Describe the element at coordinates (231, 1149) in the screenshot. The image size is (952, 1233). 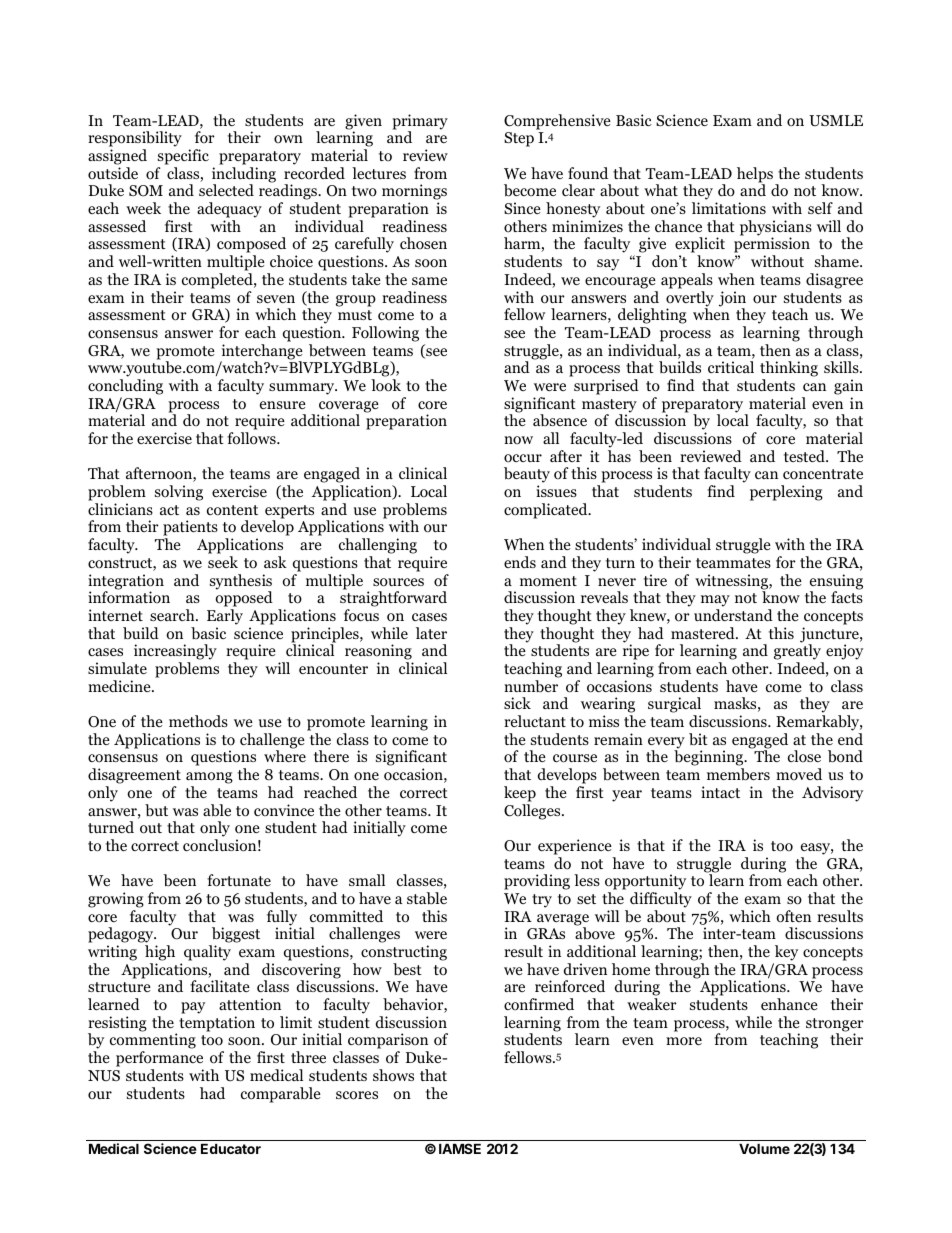
I see `Educator` at that location.
